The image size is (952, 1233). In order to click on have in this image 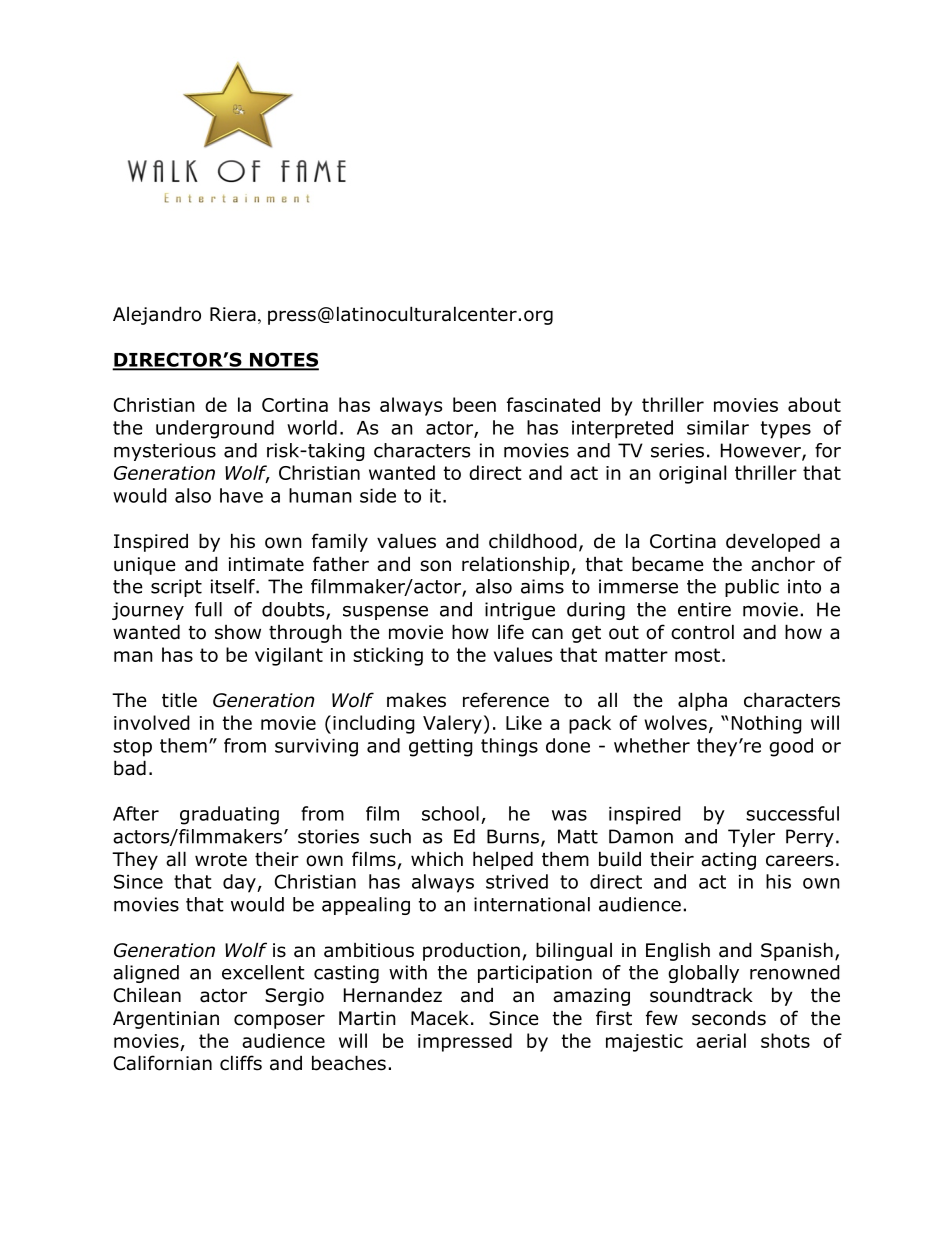, I will do `click(241, 495)`.
